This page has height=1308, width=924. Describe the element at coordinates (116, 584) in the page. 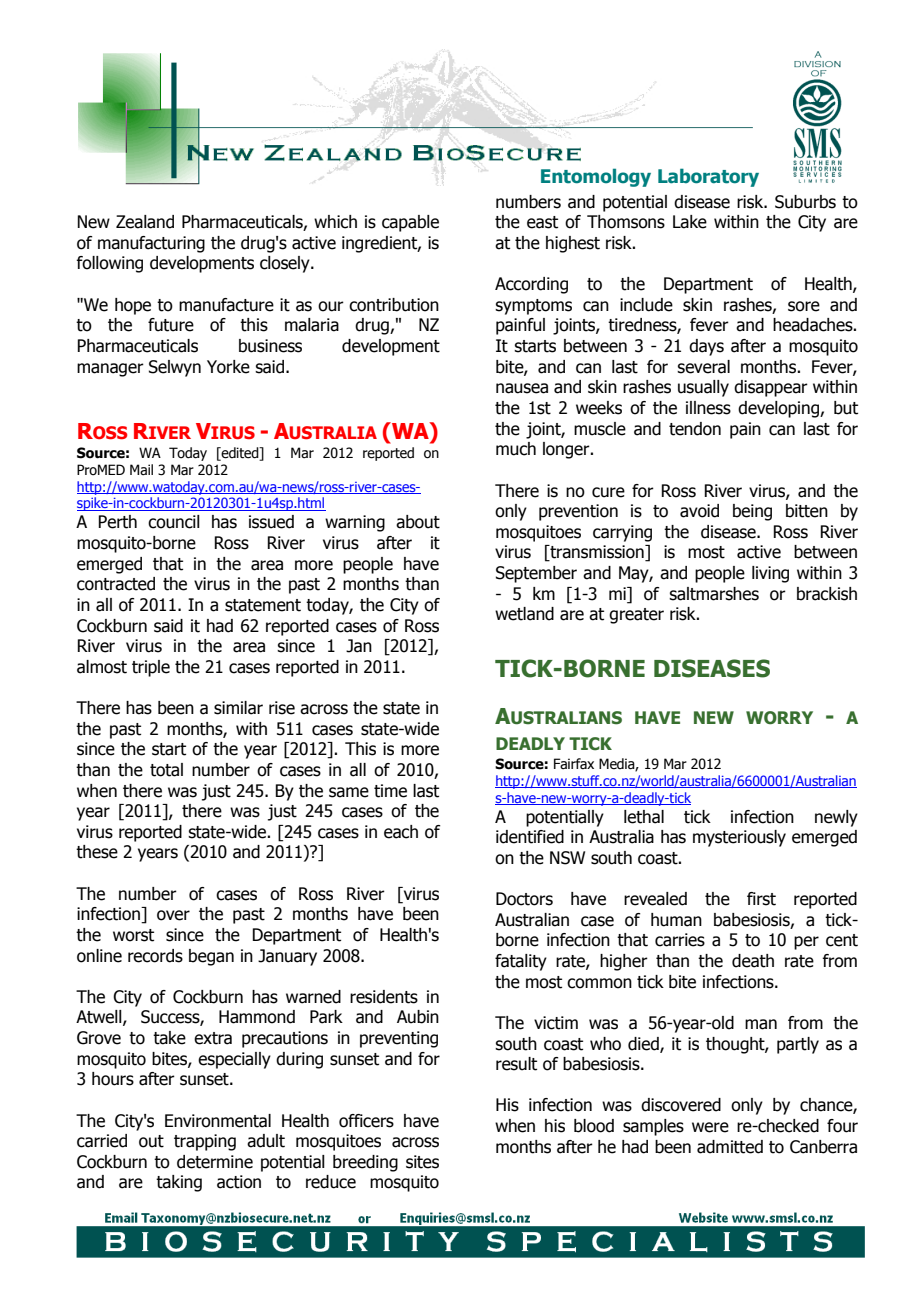

I see `contracted` at that location.
